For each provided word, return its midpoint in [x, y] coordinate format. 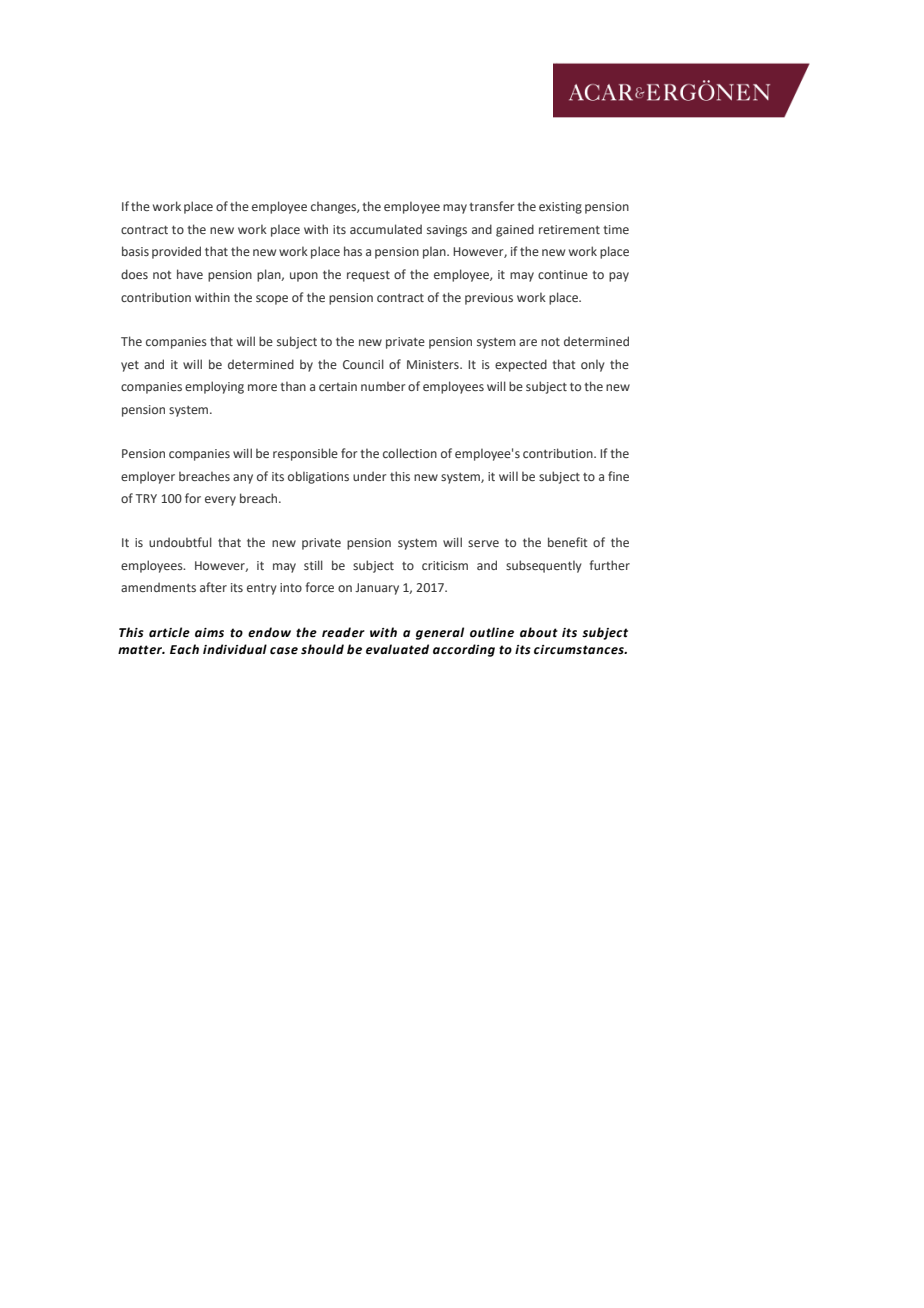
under [370, 476]
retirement [569, 229]
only [593, 365]
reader [343, 632]
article [169, 632]
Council [363, 364]
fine [618, 476]
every [220, 501]
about [539, 632]
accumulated [386, 229]
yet [130, 366]
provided [176, 252]
